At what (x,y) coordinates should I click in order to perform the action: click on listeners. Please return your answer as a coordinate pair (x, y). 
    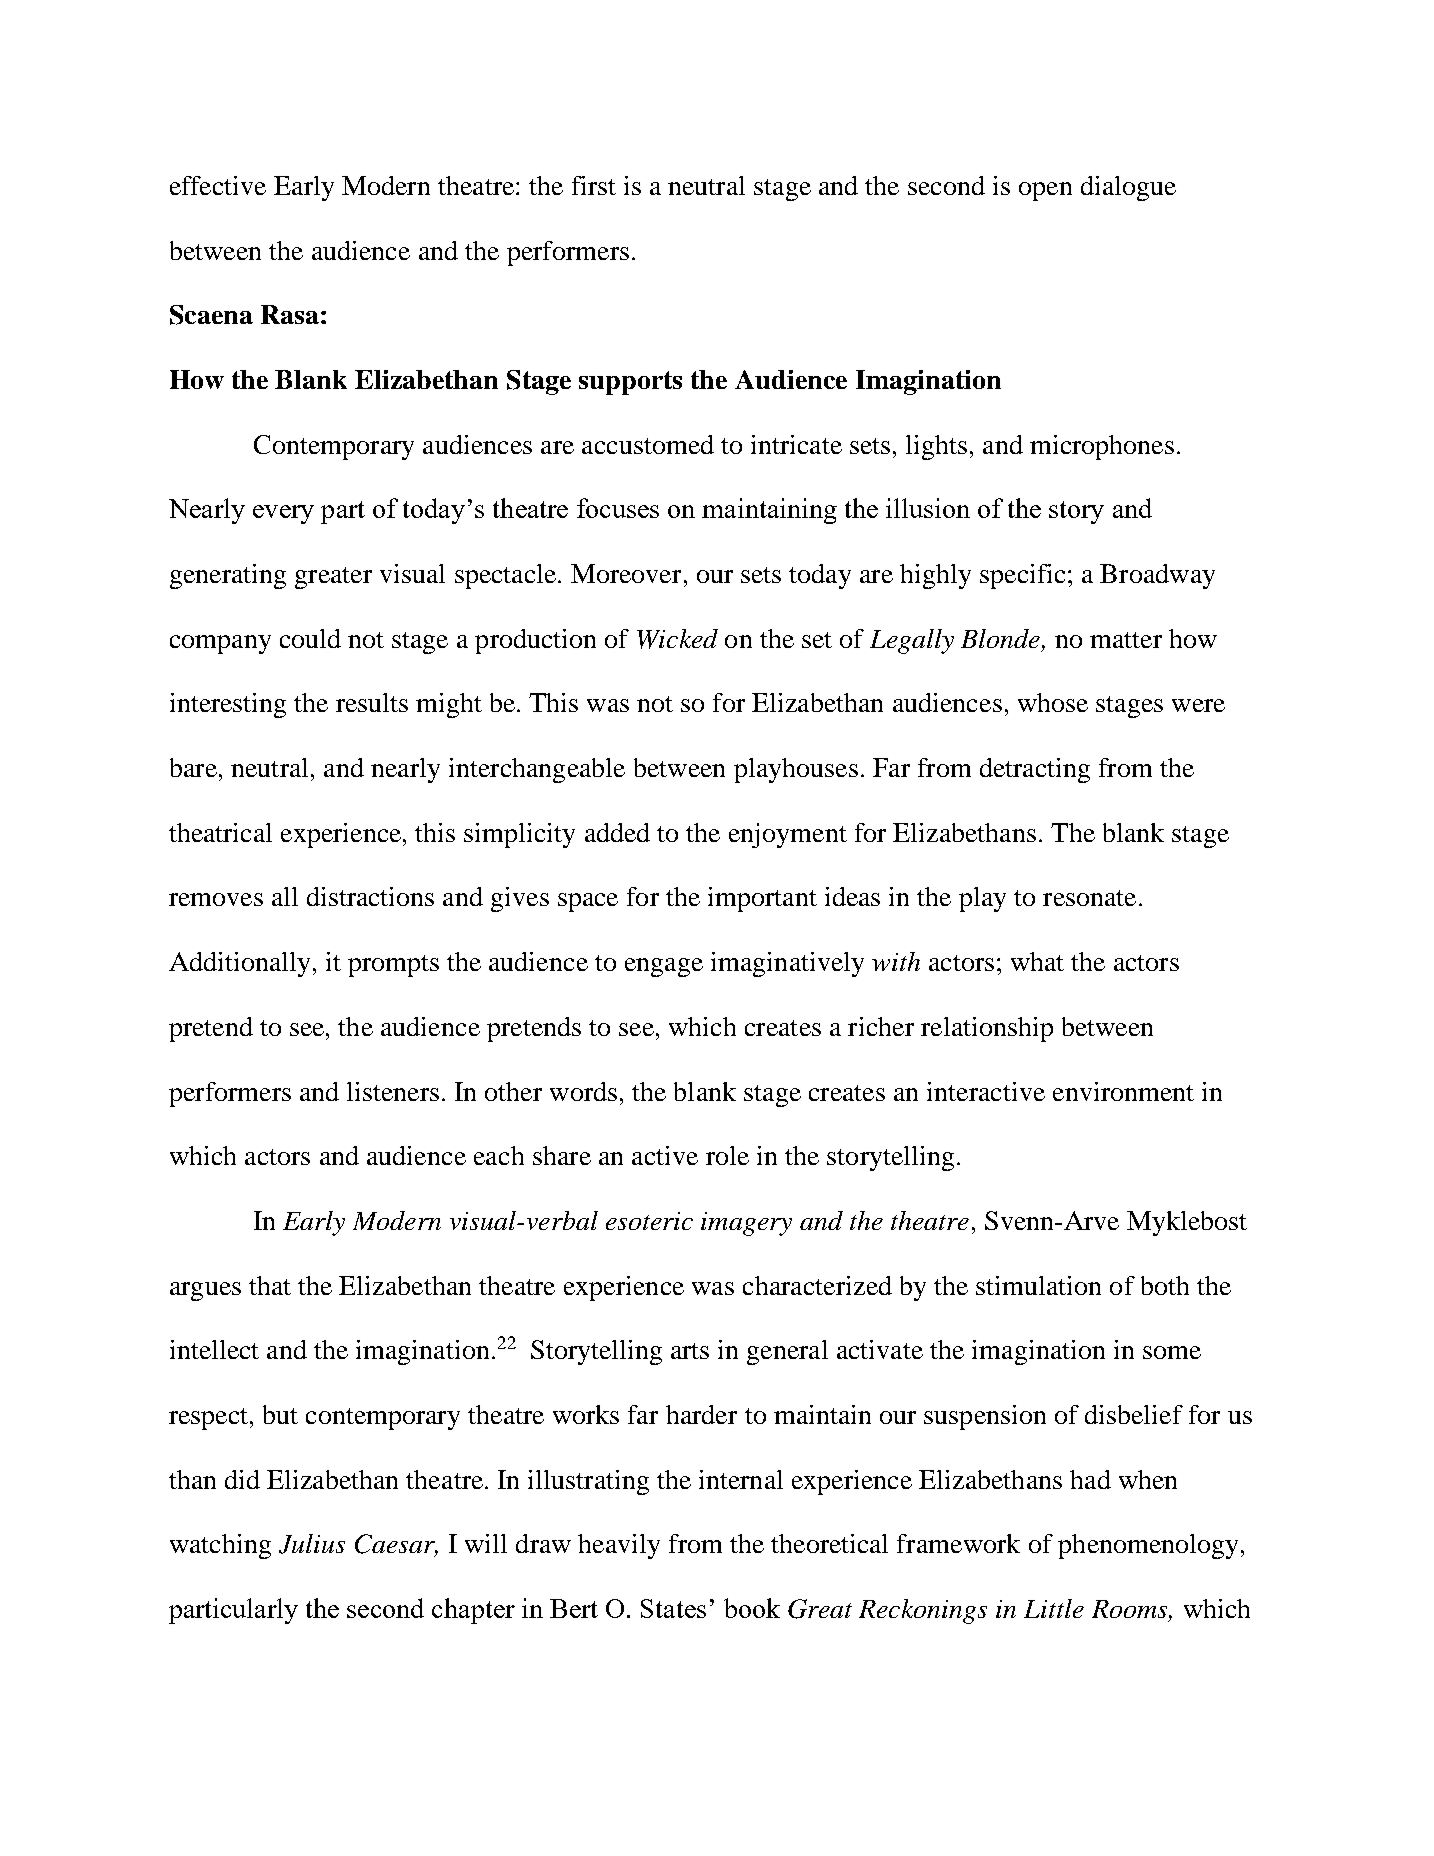
    Looking at the image, I should click on (393, 1091).
